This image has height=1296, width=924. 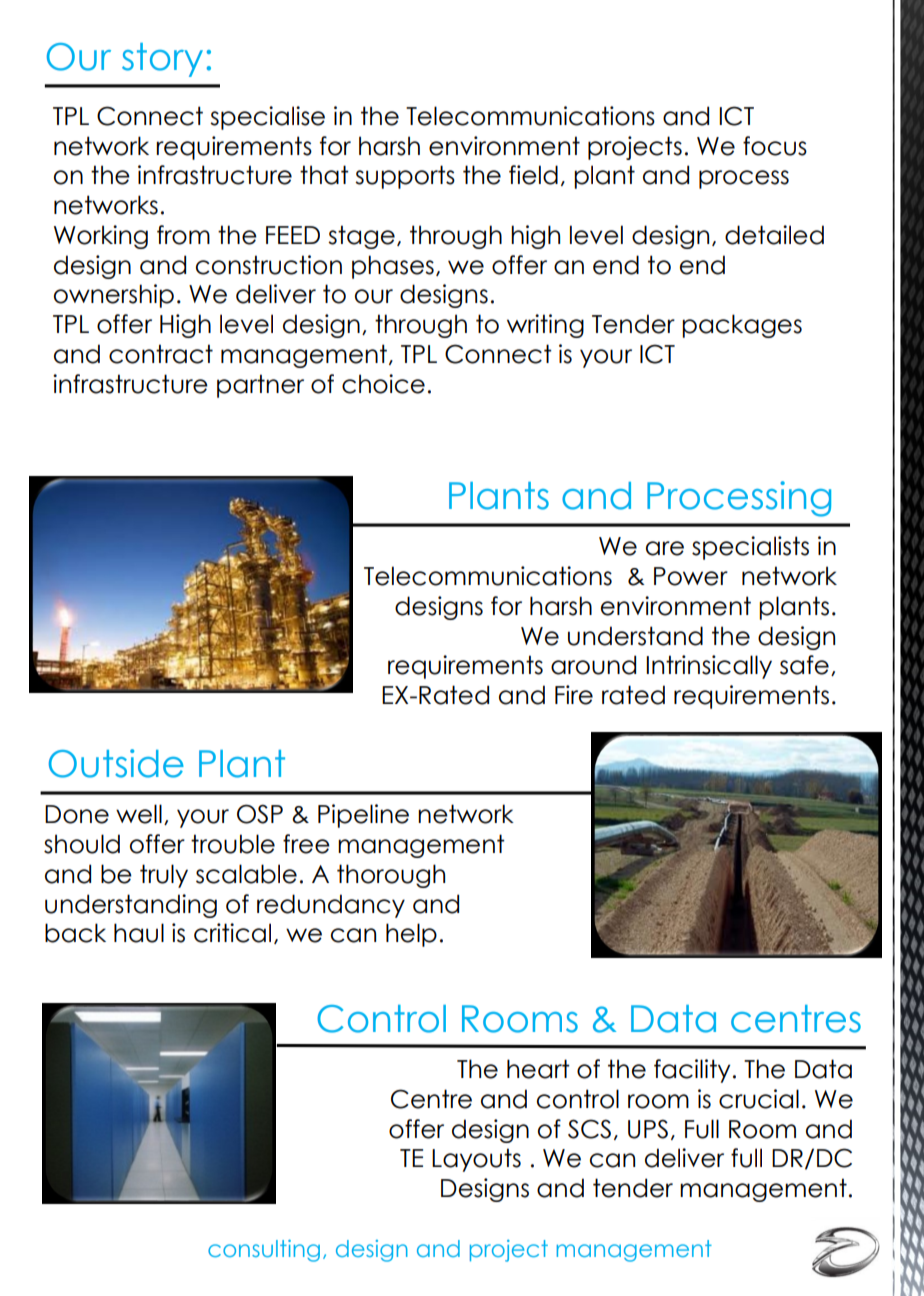 What do you see at coordinates (405, 177) in the image?
I see `supports` at bounding box center [405, 177].
